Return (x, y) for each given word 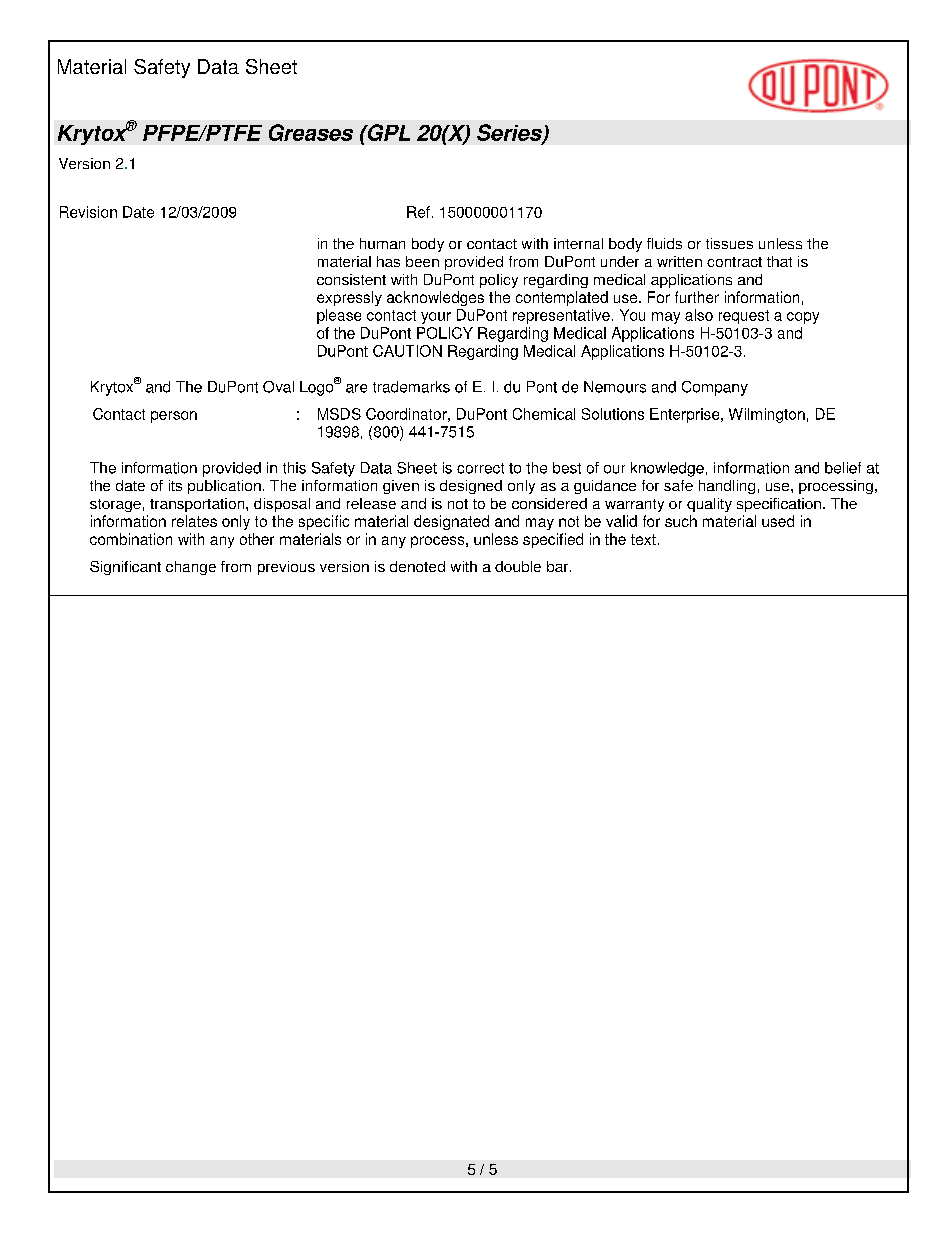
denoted (417, 566)
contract (734, 262)
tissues (729, 243)
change (191, 568)
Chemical (544, 414)
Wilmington (767, 415)
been (422, 261)
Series (510, 133)
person (174, 417)
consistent (351, 279)
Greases (311, 132)
